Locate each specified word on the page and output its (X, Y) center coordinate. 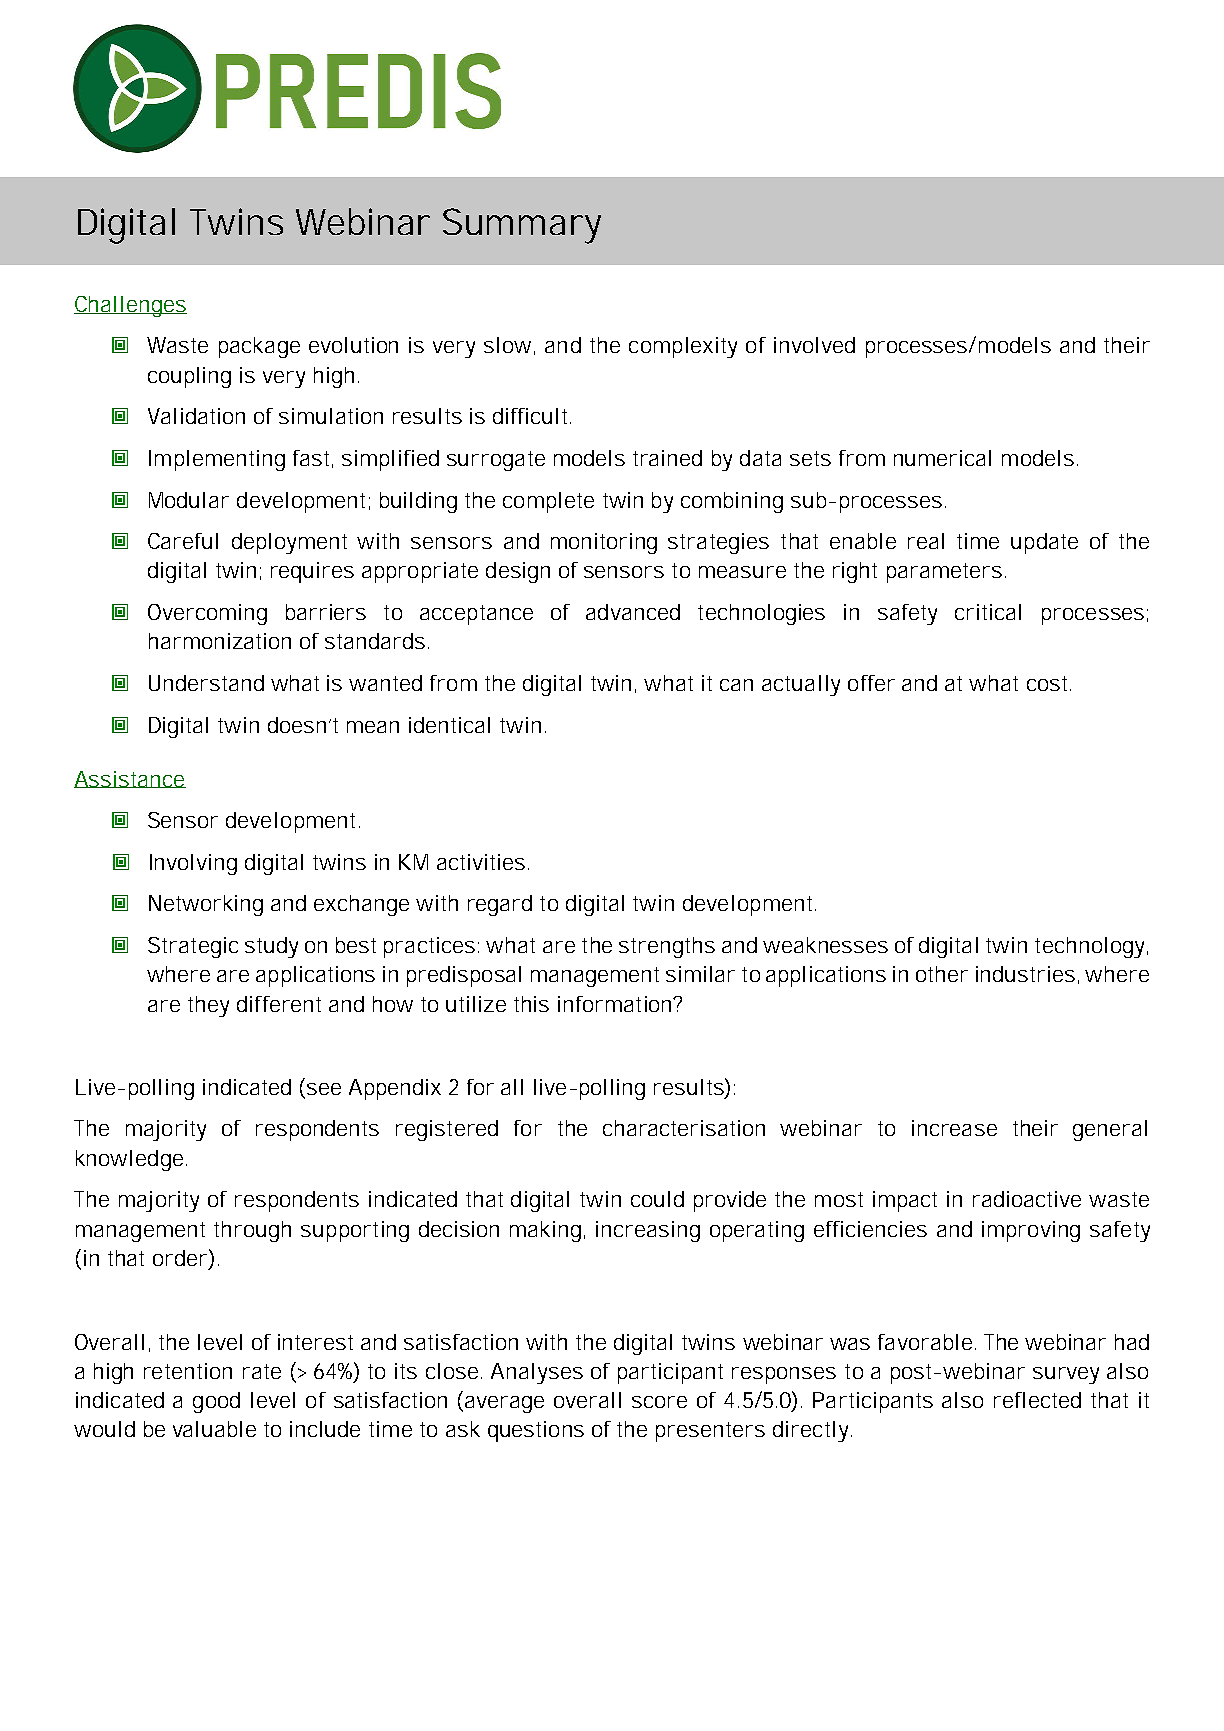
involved (814, 345)
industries (1025, 974)
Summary (522, 226)
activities (481, 862)
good (216, 1402)
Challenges (130, 306)
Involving (193, 864)
